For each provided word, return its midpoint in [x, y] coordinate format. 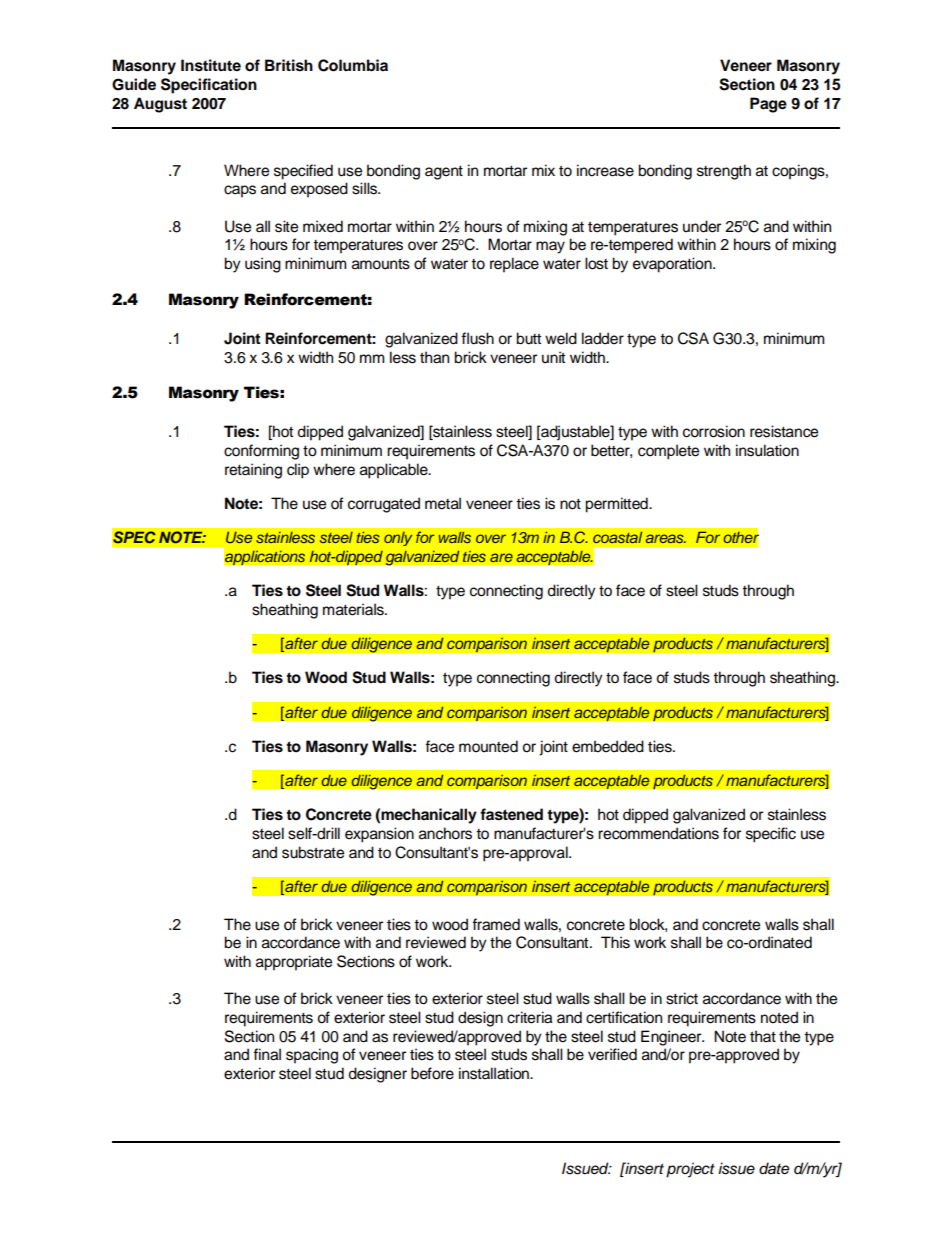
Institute [211, 65]
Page [768, 105]
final [267, 1054]
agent [444, 173]
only [398, 539]
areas [666, 538]
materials [354, 609]
